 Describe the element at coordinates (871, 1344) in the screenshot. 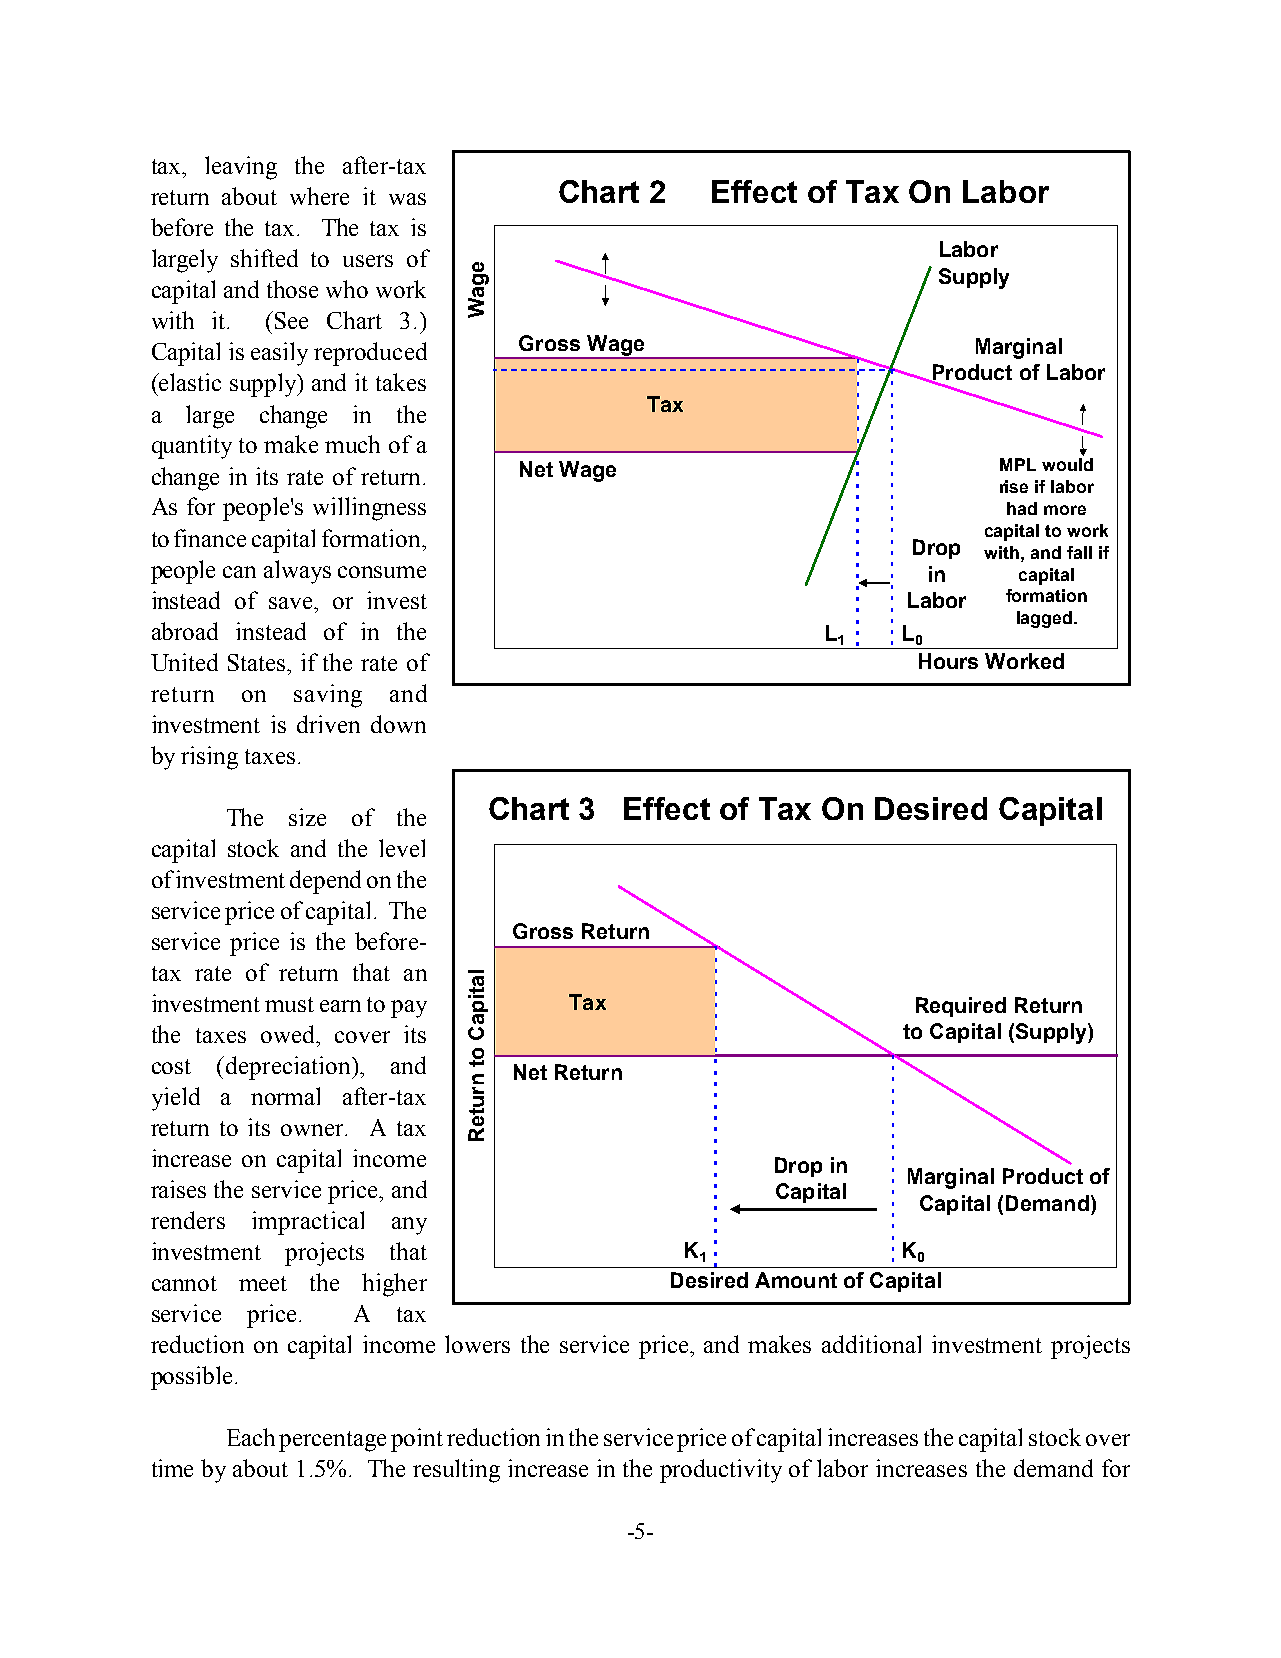

I see `additional` at that location.
